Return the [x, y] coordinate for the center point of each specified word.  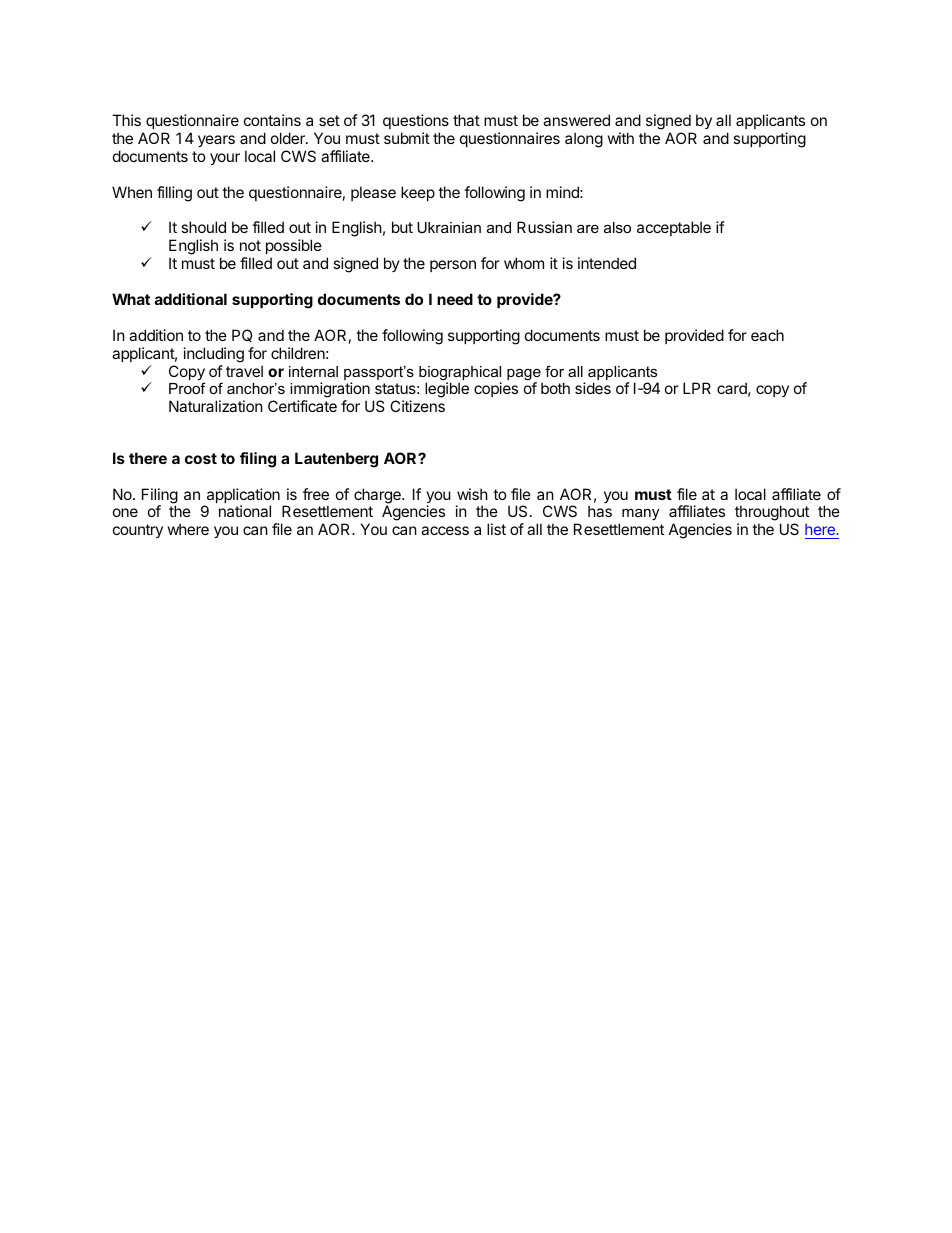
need [455, 299]
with [621, 138]
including [214, 355]
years [216, 141]
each [767, 335]
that [466, 120]
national [245, 511]
